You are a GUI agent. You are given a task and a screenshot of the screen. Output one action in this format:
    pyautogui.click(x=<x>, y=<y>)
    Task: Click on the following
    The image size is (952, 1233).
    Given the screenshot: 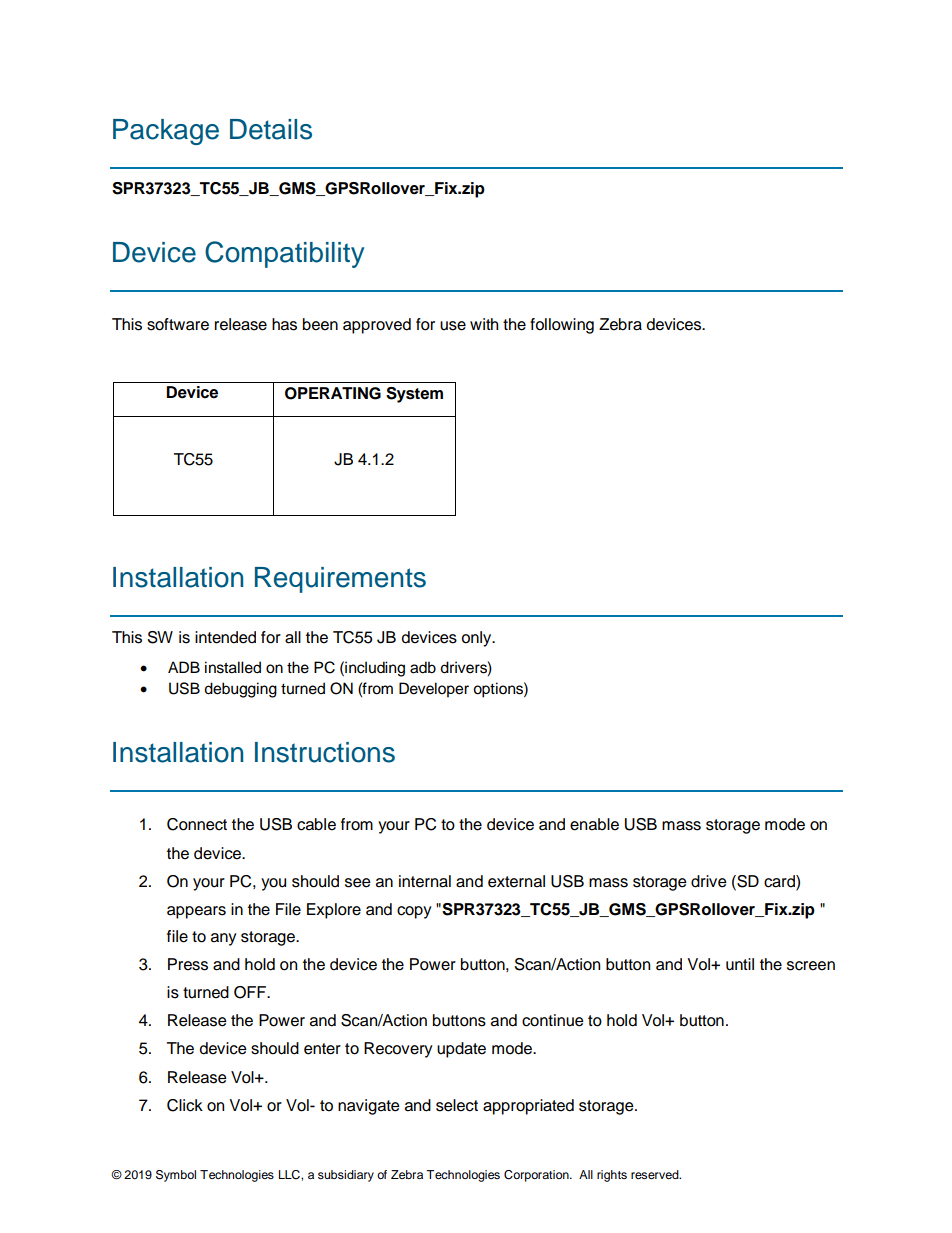 What is the action you would take?
    pyautogui.click(x=562, y=326)
